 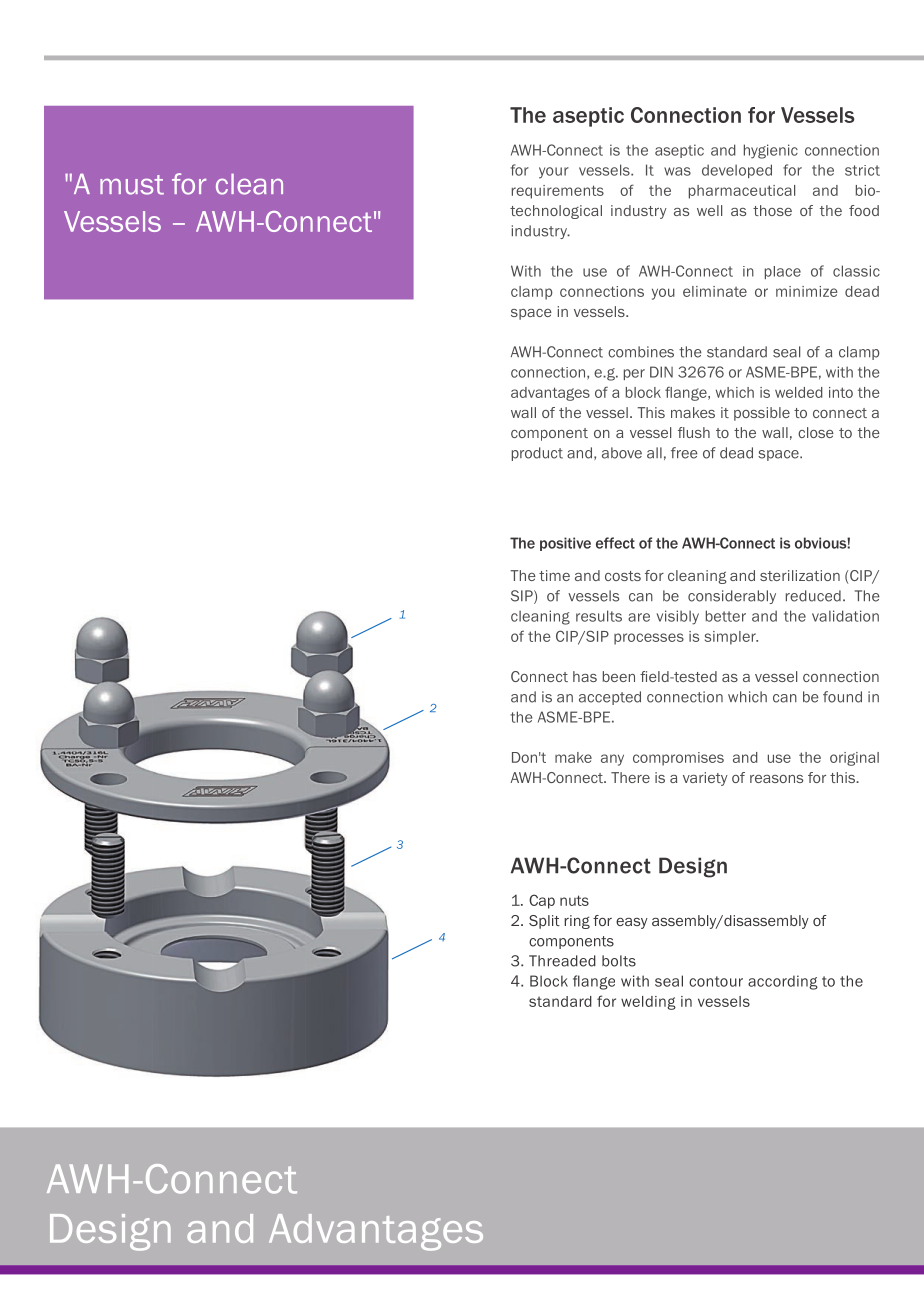 I want to click on according, so click(x=783, y=982).
